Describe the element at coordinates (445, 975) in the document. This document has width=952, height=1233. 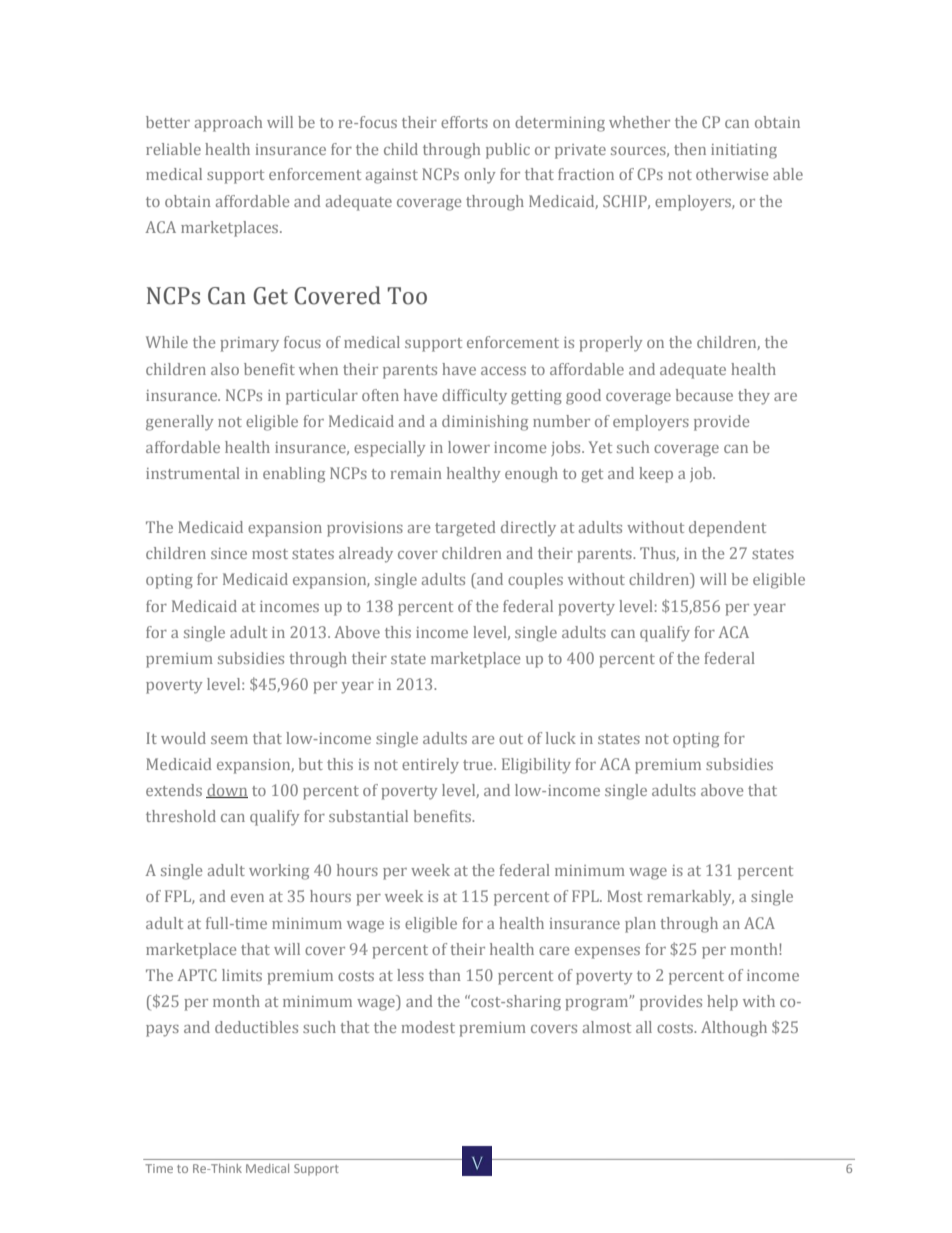
I see `than` at that location.
